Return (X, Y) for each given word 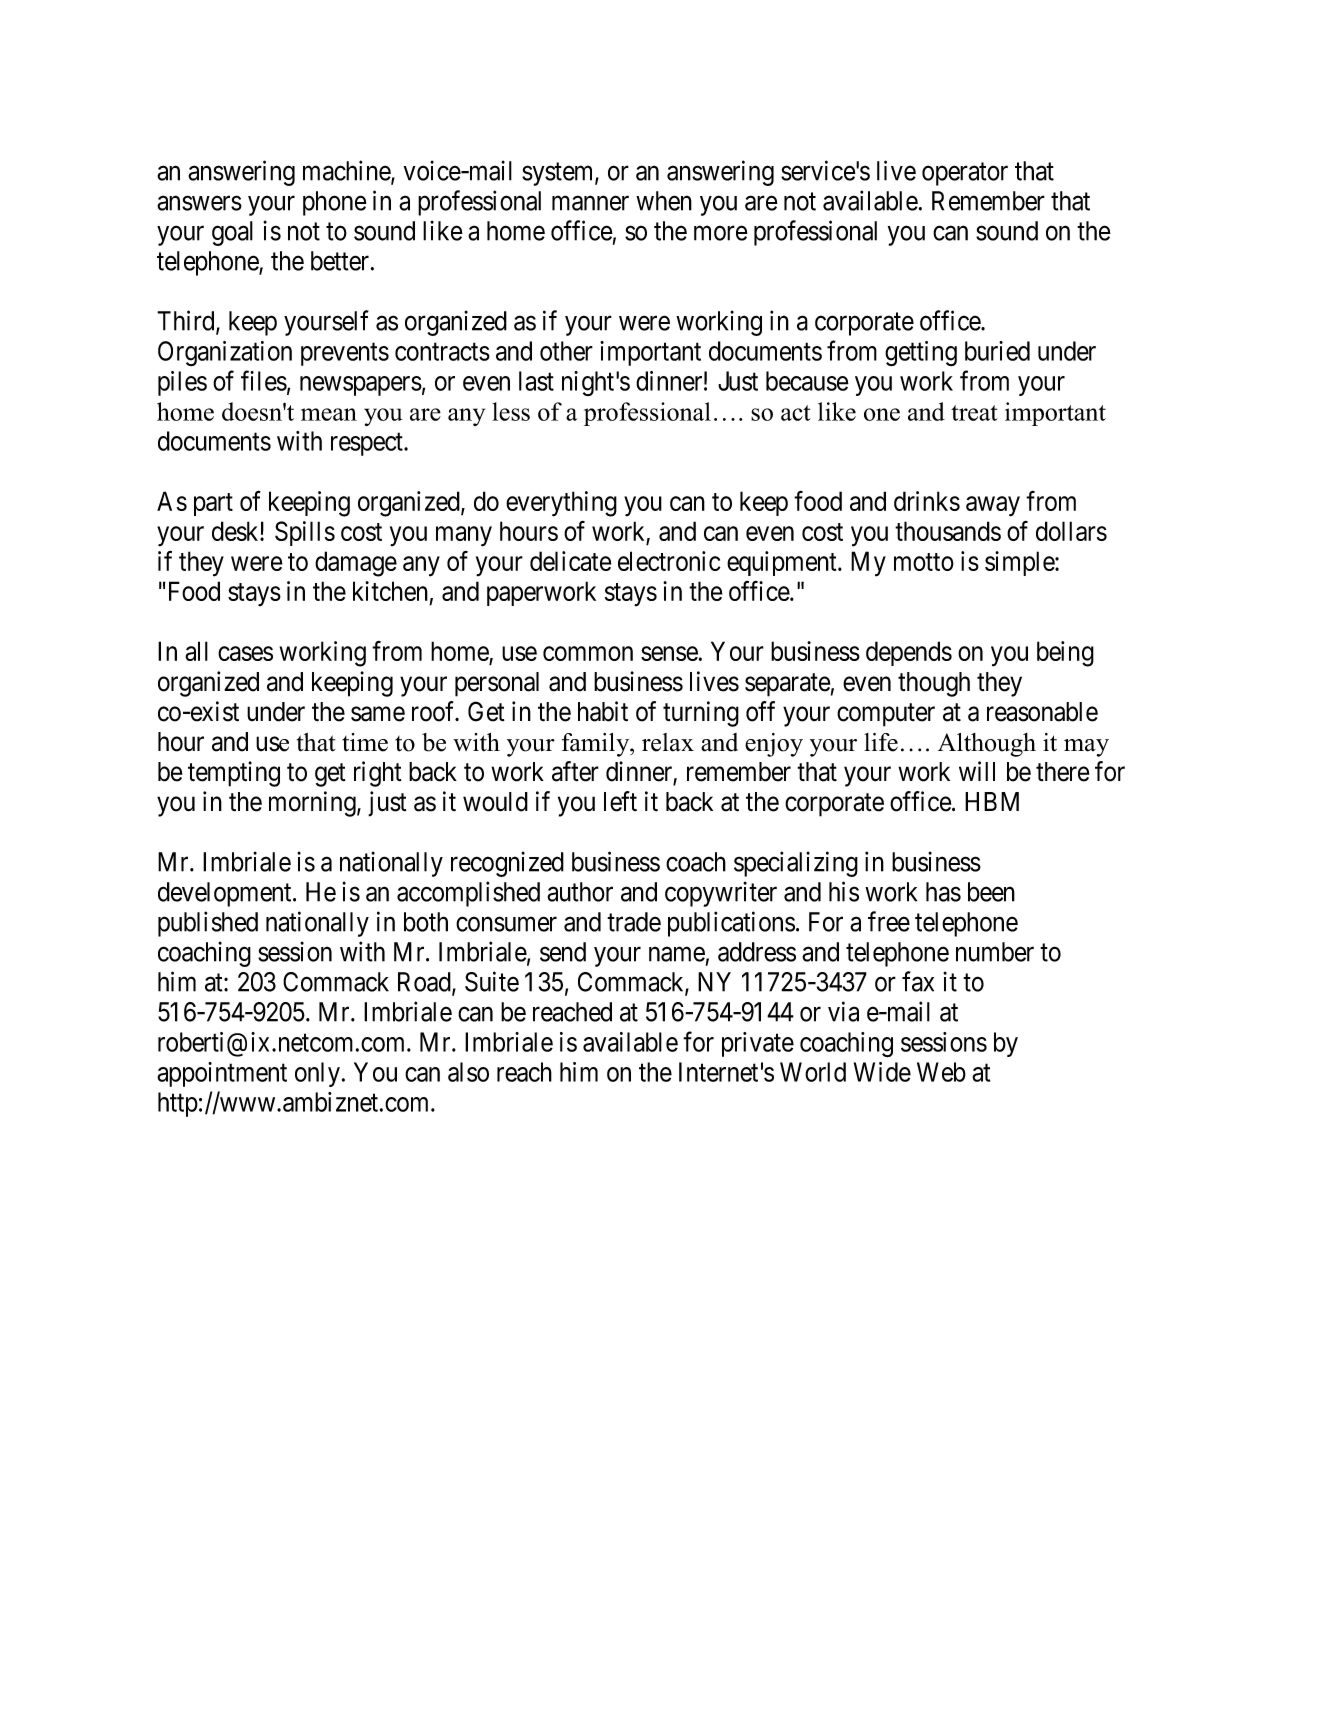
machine (347, 171)
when (664, 201)
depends (909, 653)
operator (965, 174)
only (317, 1074)
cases (245, 653)
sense (669, 653)
